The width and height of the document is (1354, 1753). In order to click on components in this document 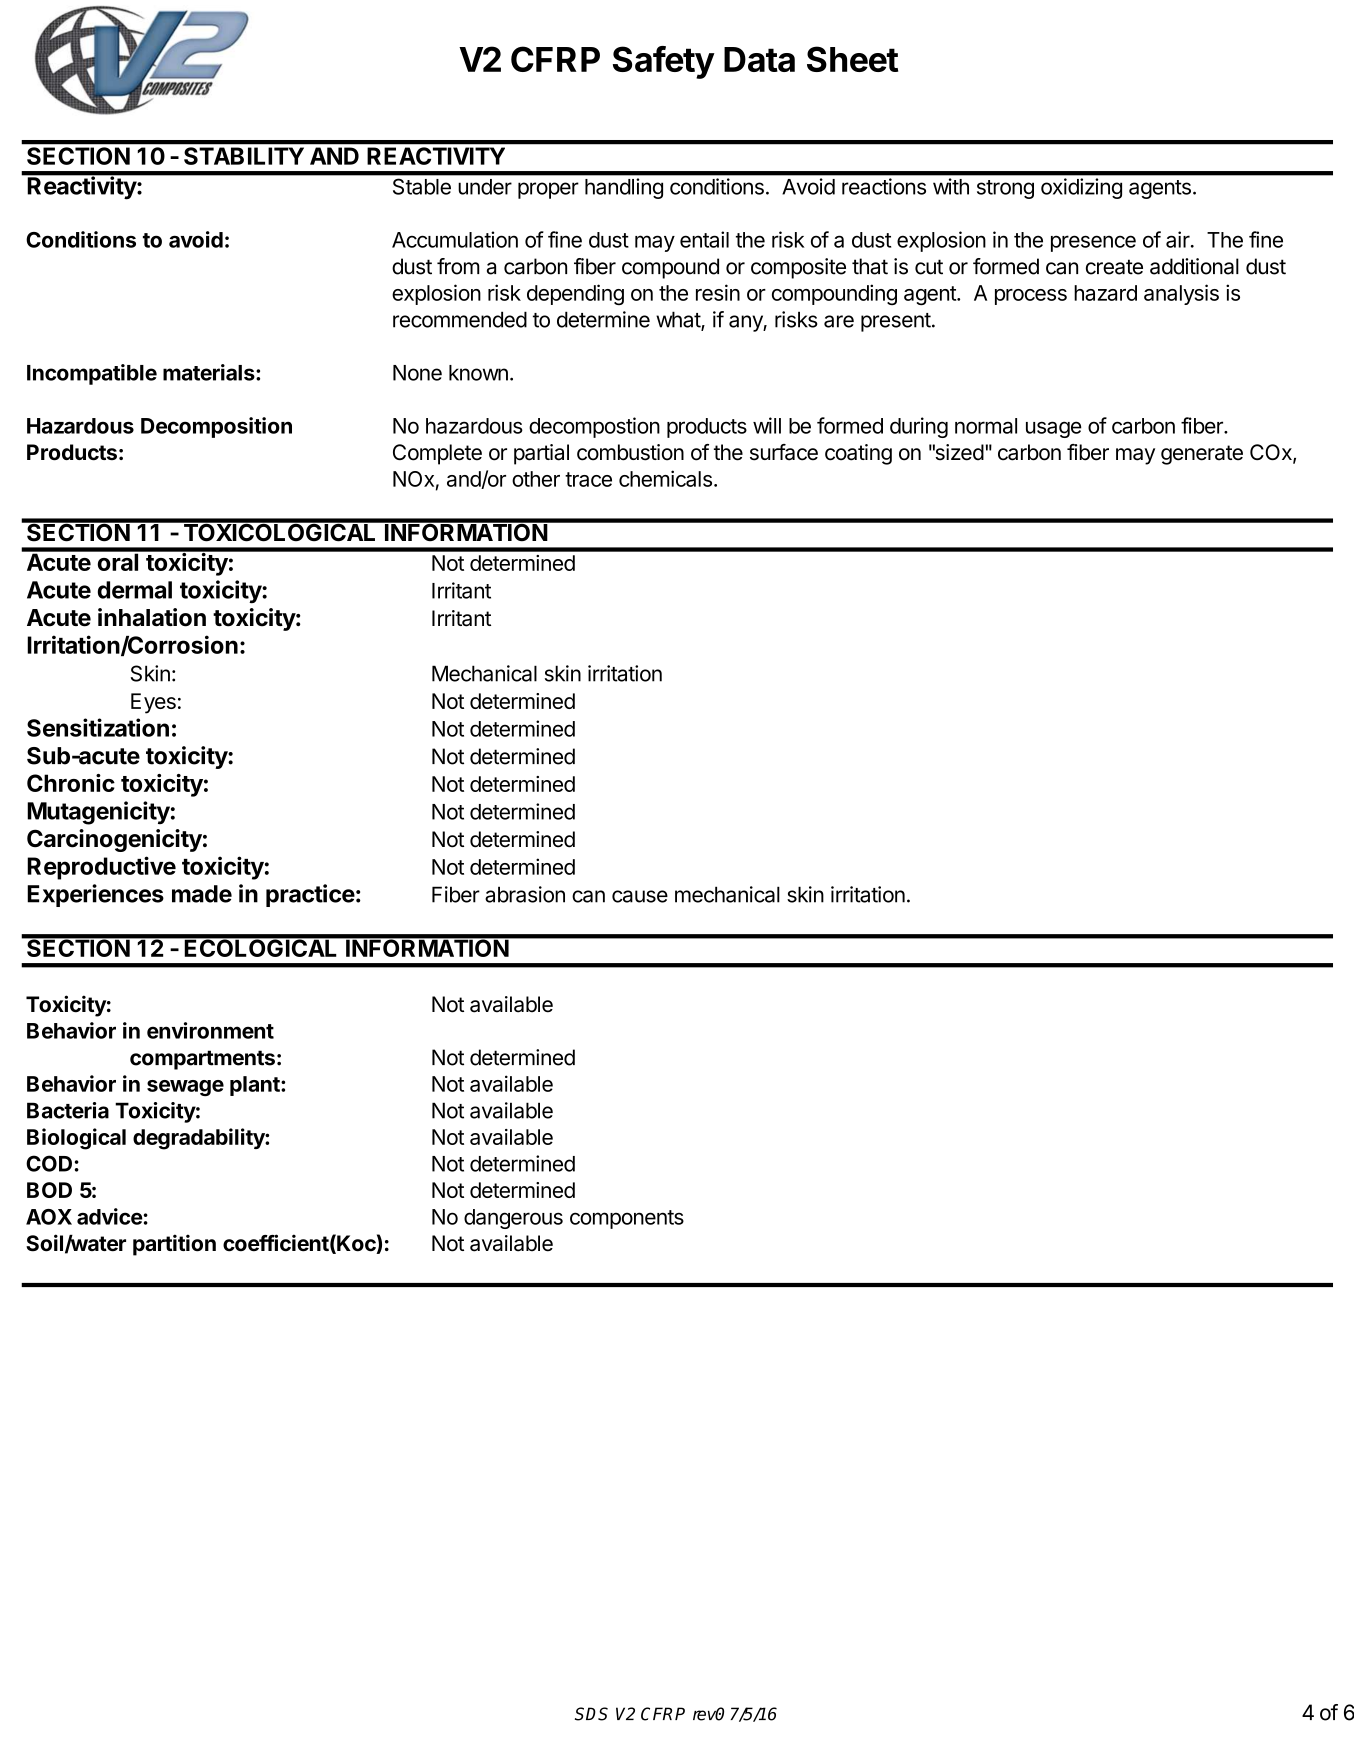, I will do `click(627, 1219)`.
